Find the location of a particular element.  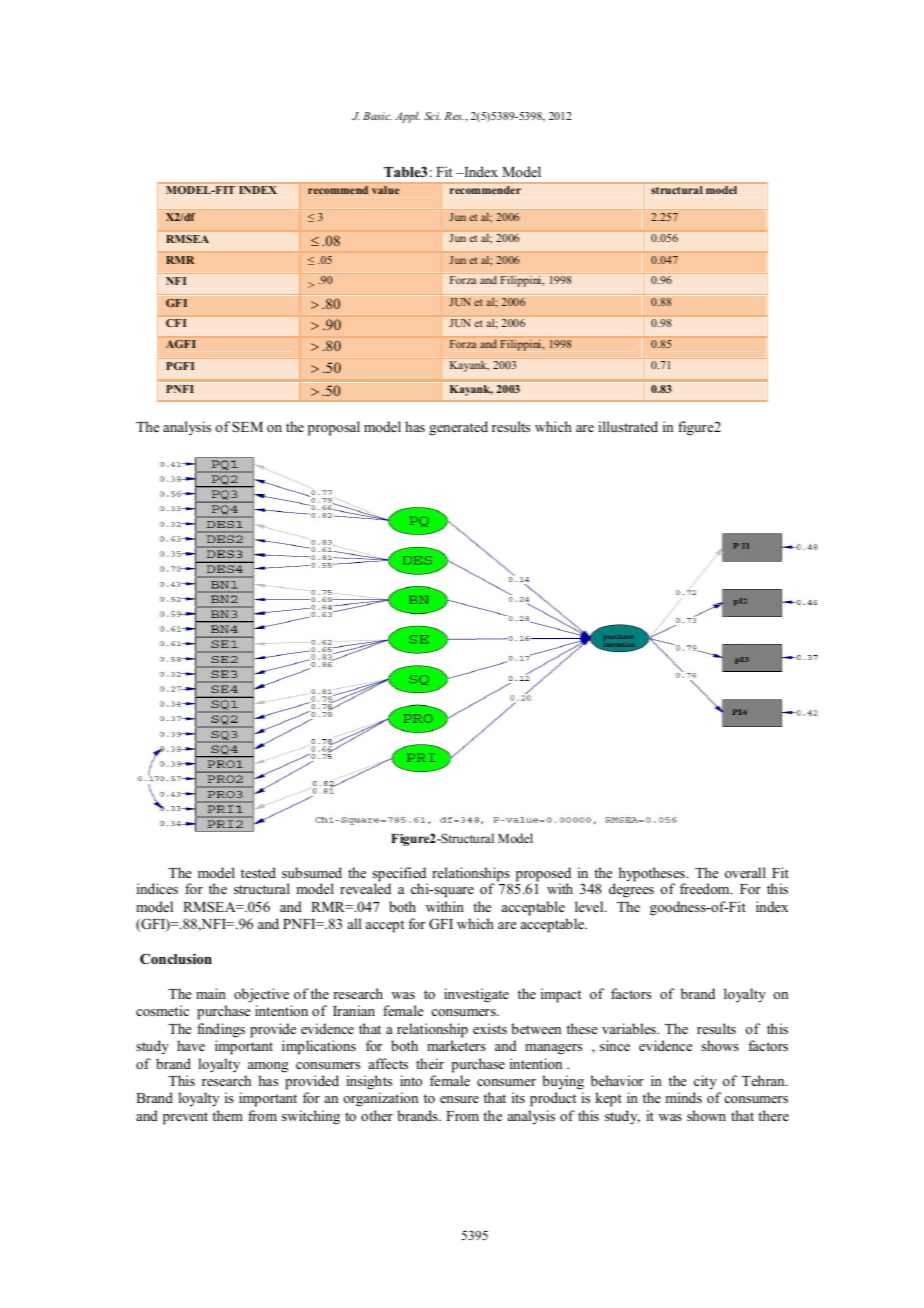

tested is located at coordinates (258, 872).
